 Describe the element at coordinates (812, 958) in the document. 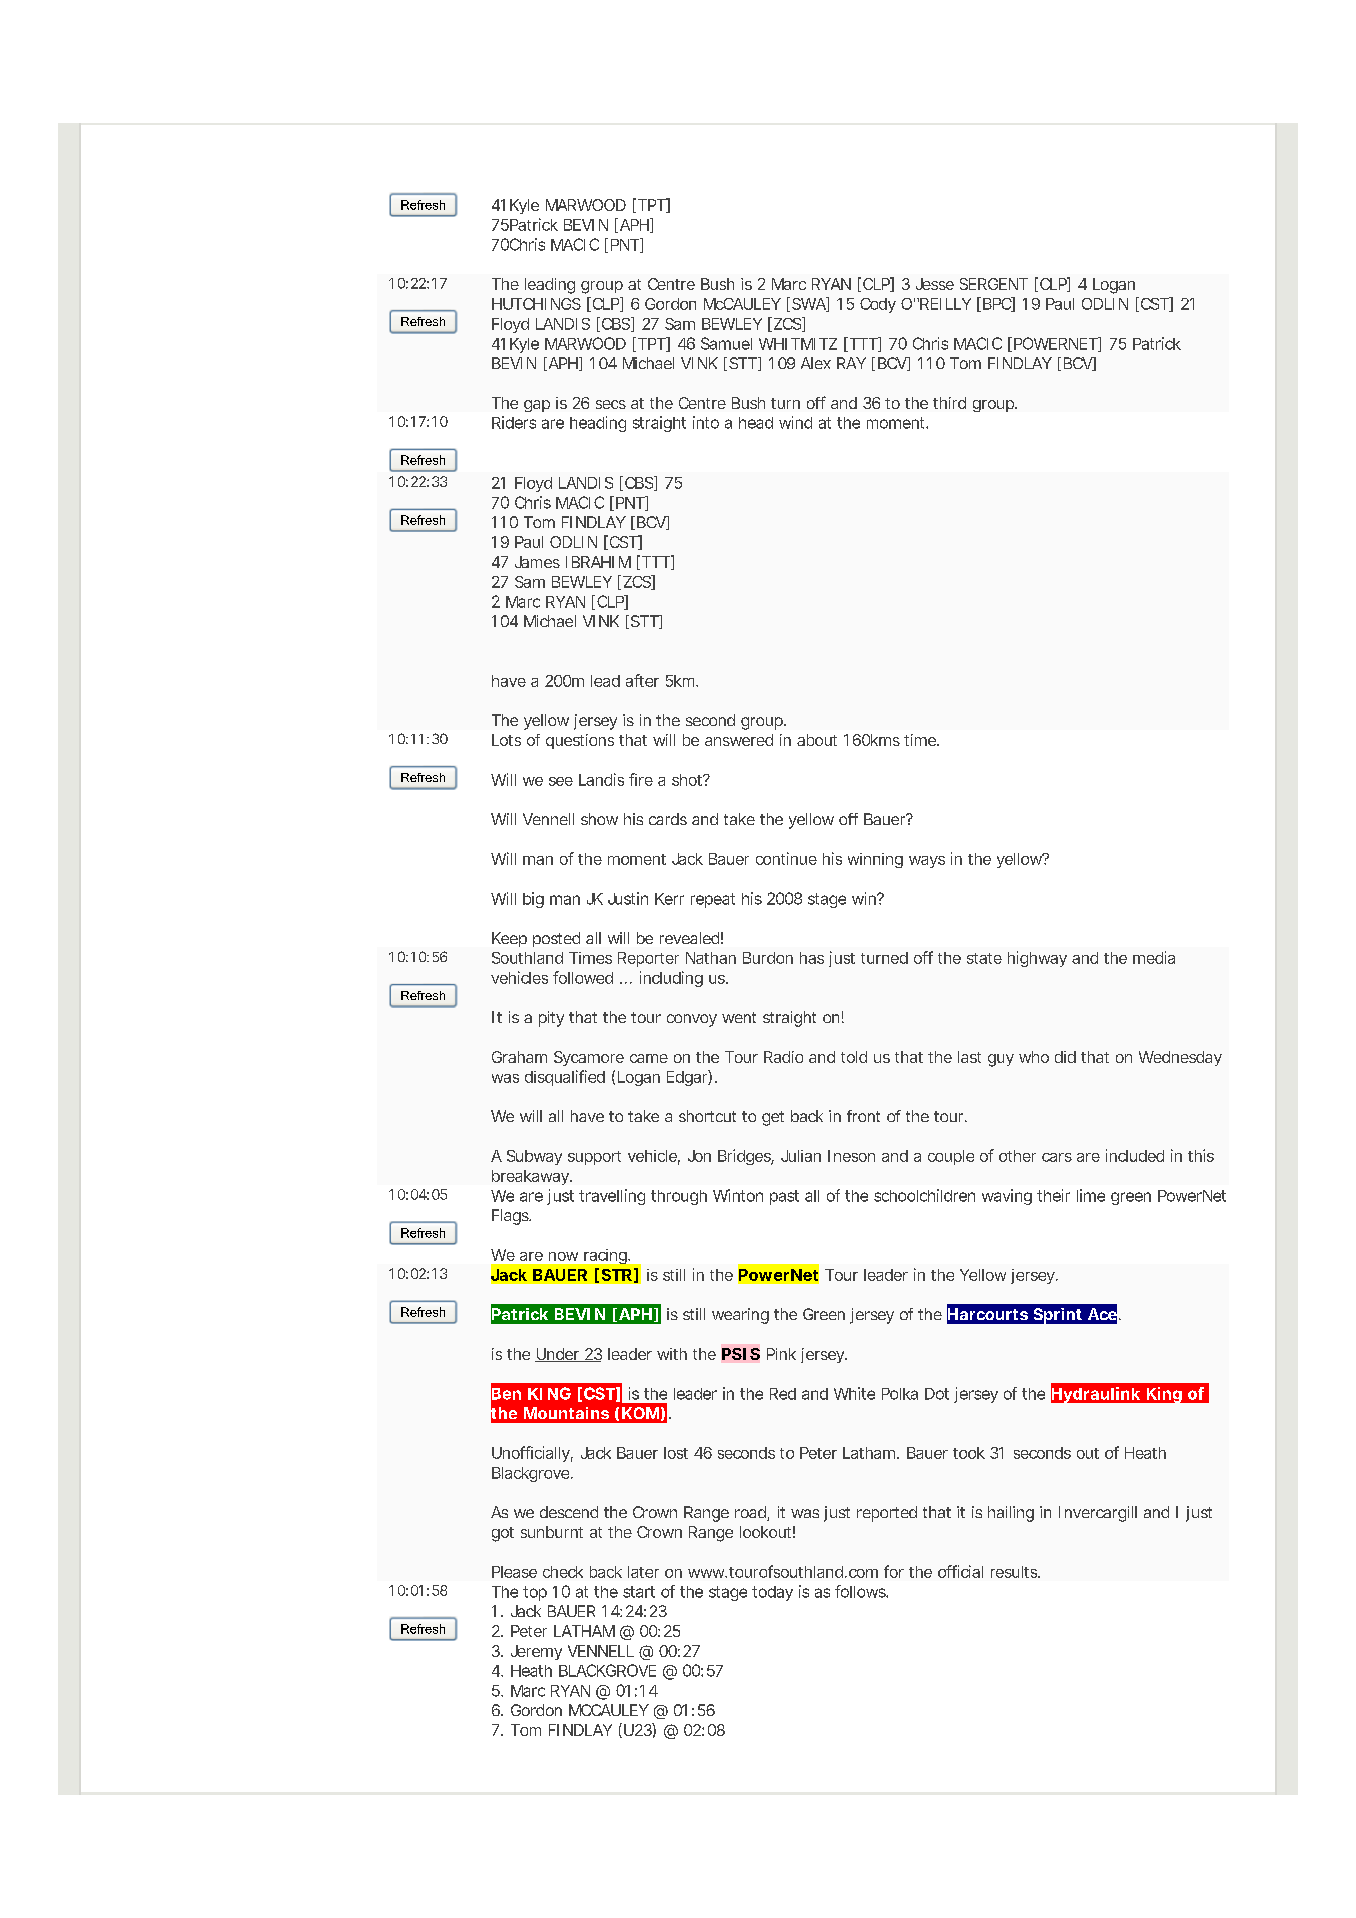

I see `has` at that location.
